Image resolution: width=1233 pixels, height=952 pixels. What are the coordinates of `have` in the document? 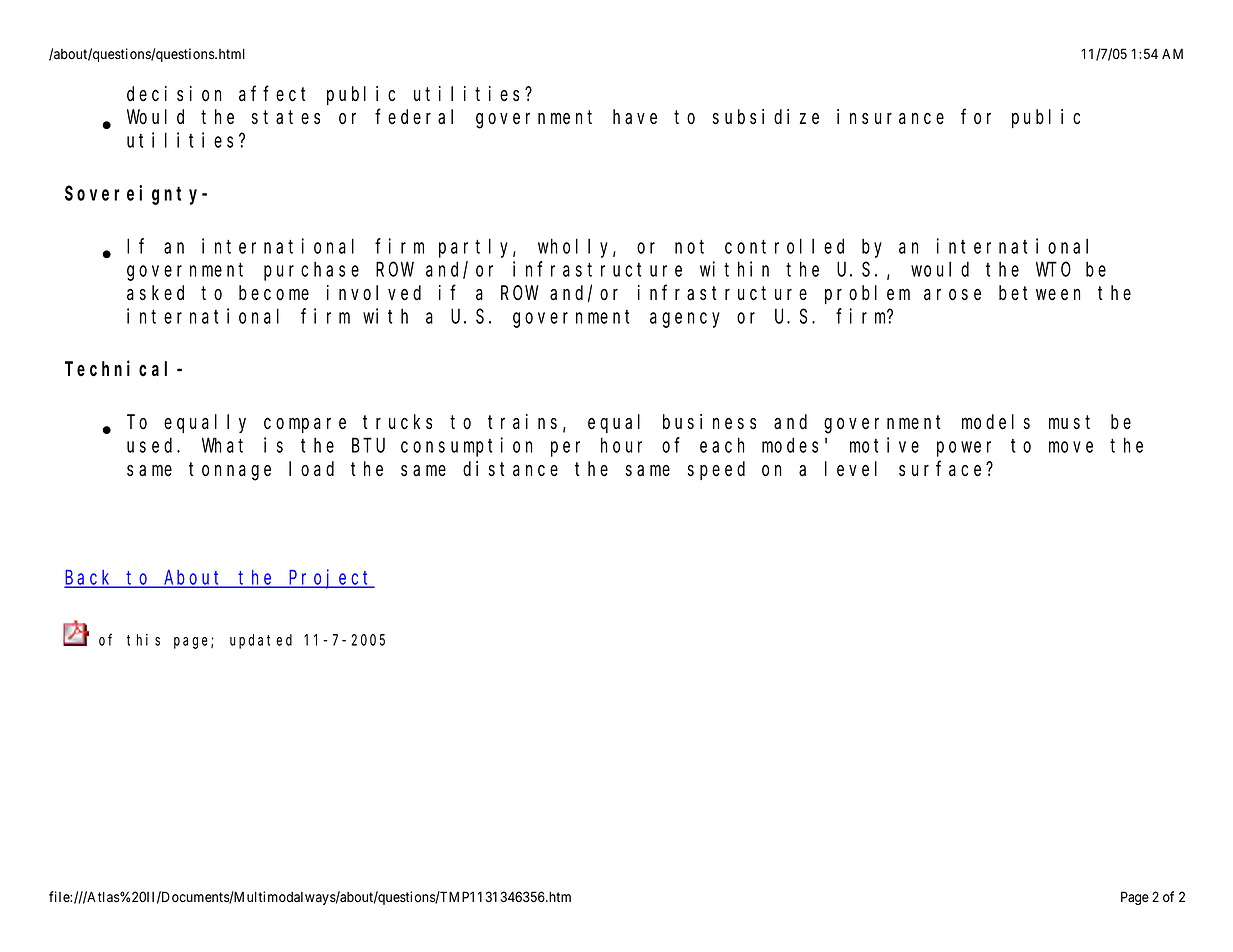 It's located at (635, 117).
